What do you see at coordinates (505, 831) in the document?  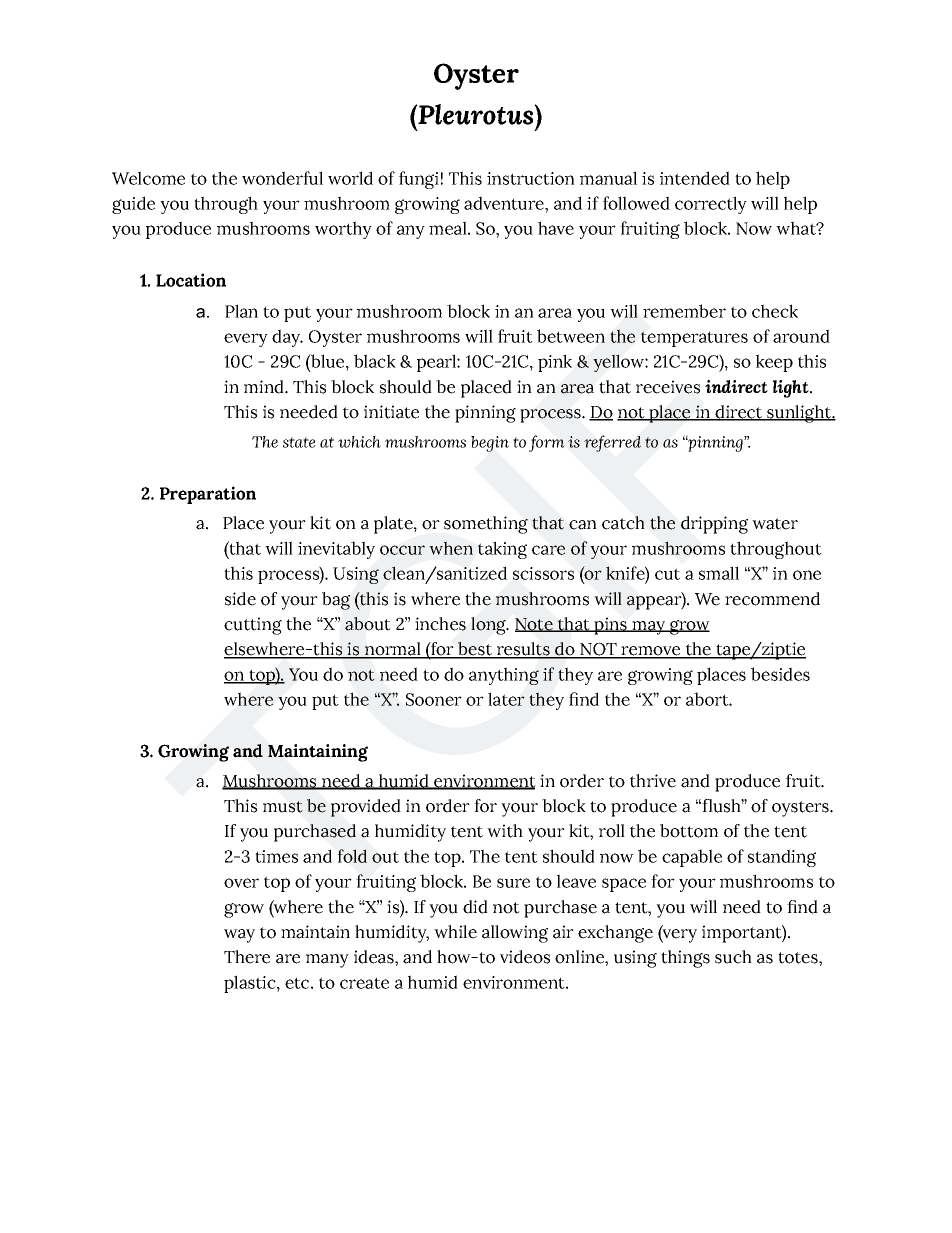 I see `with` at bounding box center [505, 831].
